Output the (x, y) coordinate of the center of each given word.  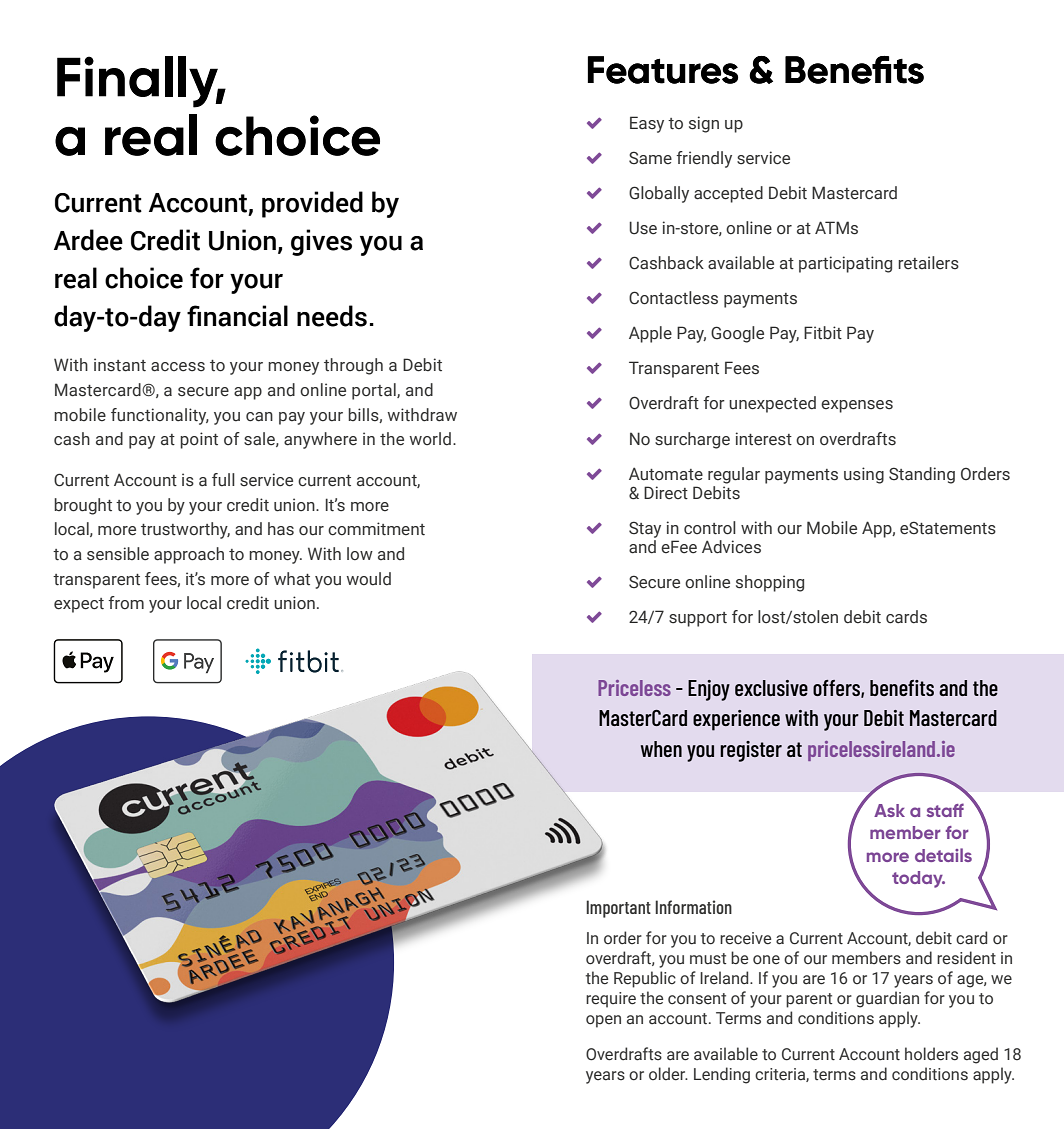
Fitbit (823, 332)
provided (312, 204)
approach (189, 555)
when (661, 749)
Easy (647, 124)
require (611, 1000)
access (178, 367)
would (368, 579)
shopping (770, 583)
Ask (889, 810)
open (603, 1021)
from (126, 603)
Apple (650, 334)
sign (704, 124)
